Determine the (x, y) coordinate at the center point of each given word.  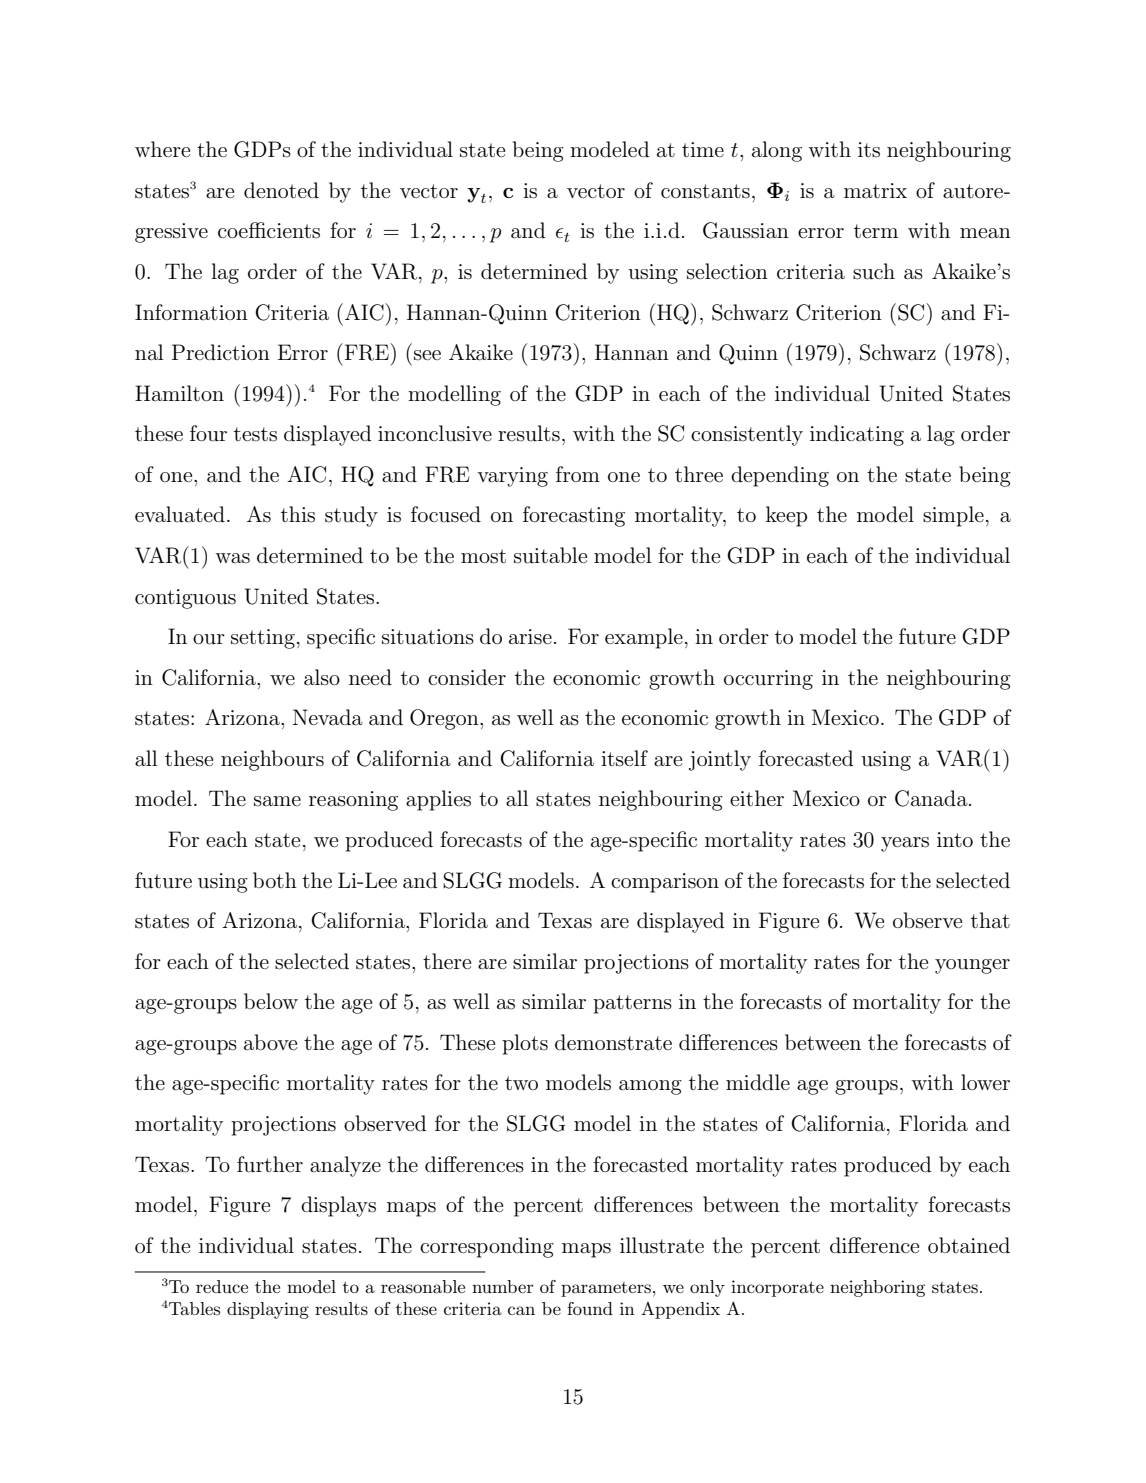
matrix (875, 191)
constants (705, 191)
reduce (222, 1287)
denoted (281, 190)
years (905, 844)
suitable (550, 555)
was (232, 558)
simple (953, 516)
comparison (665, 883)
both (275, 880)
